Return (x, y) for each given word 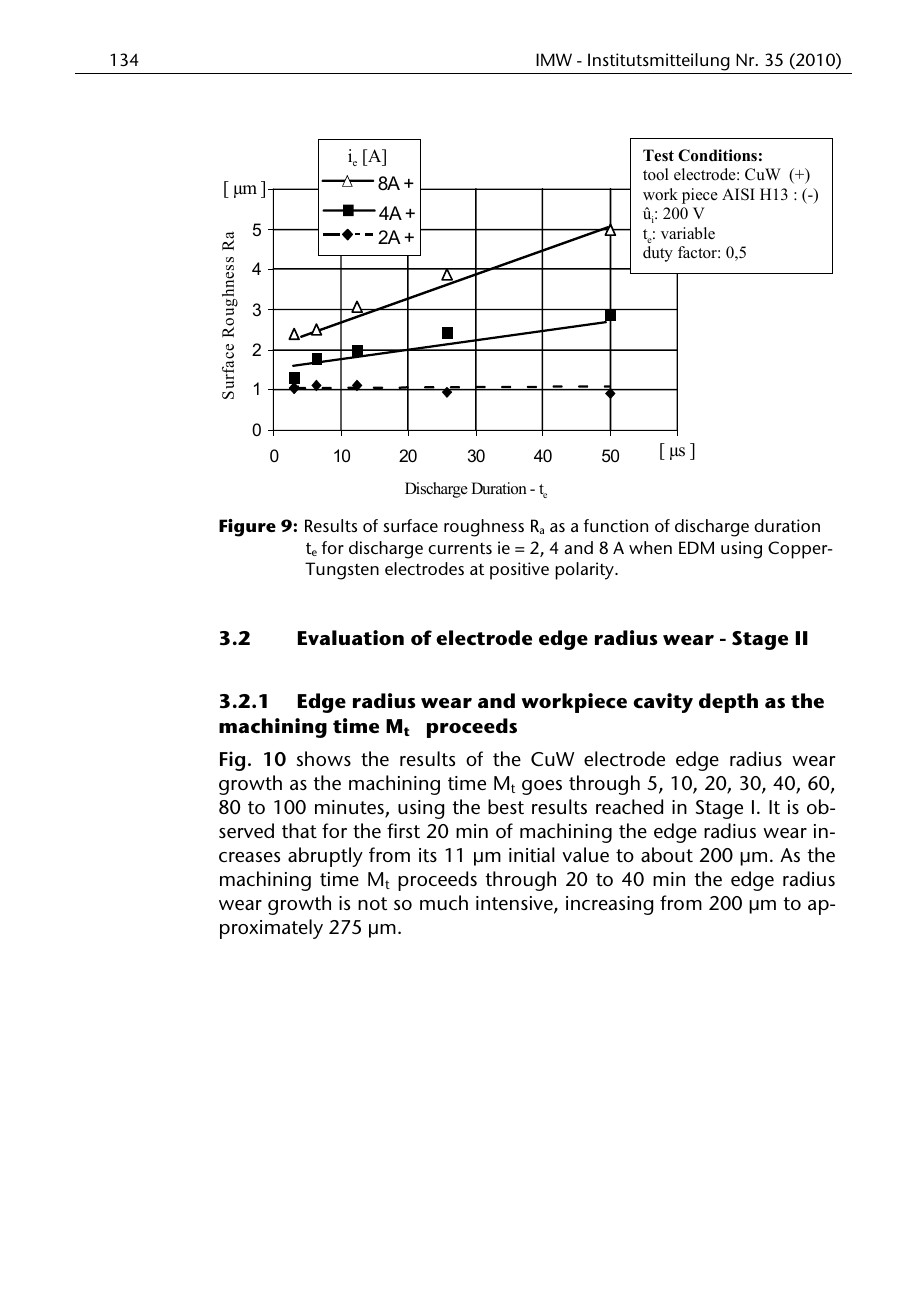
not (372, 903)
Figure (247, 528)
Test (658, 155)
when (650, 547)
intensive (515, 904)
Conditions (717, 155)
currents (460, 548)
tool (656, 174)
